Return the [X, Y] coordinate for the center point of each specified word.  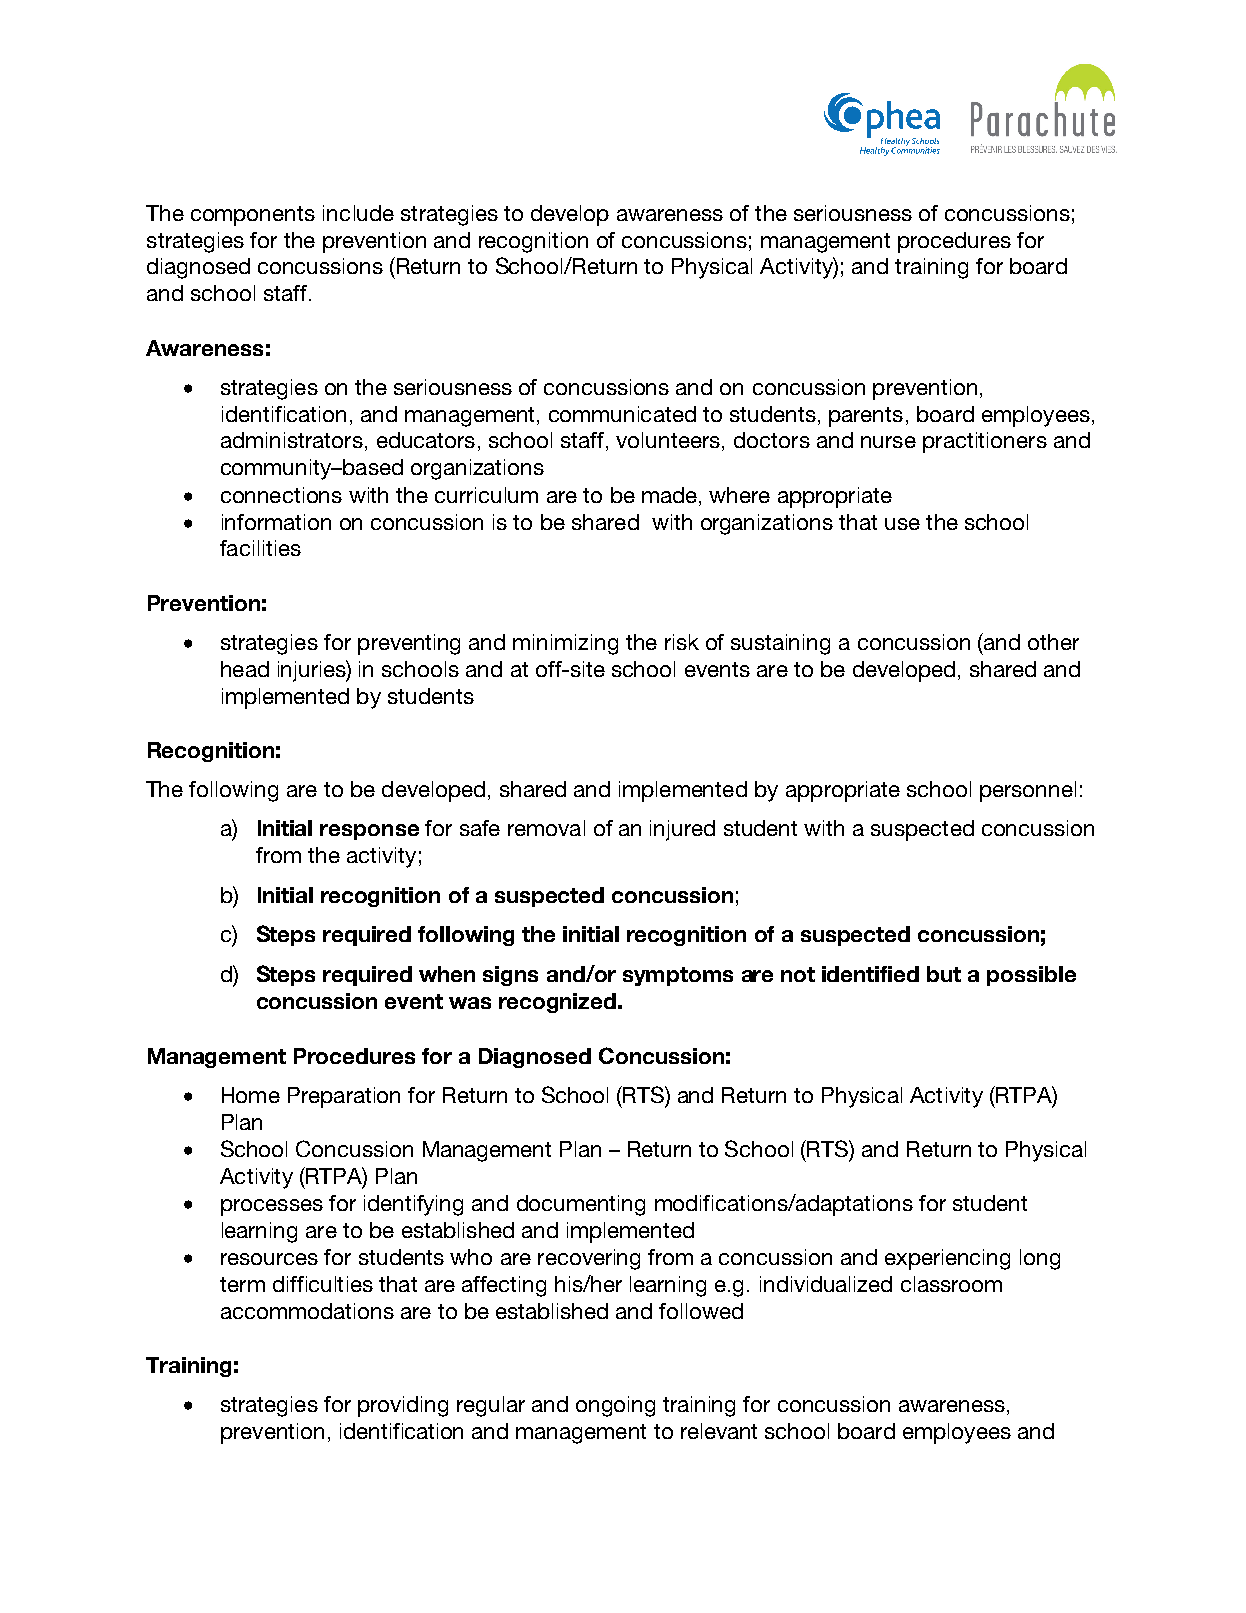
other [1053, 642]
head [245, 669]
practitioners [985, 442]
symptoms [678, 976]
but [944, 974]
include [358, 213]
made [669, 495]
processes [272, 1207]
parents [866, 417]
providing [403, 1406]
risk [682, 642]
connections [281, 495]
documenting [581, 1205]
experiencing [947, 1259]
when [447, 974]
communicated [622, 414]
